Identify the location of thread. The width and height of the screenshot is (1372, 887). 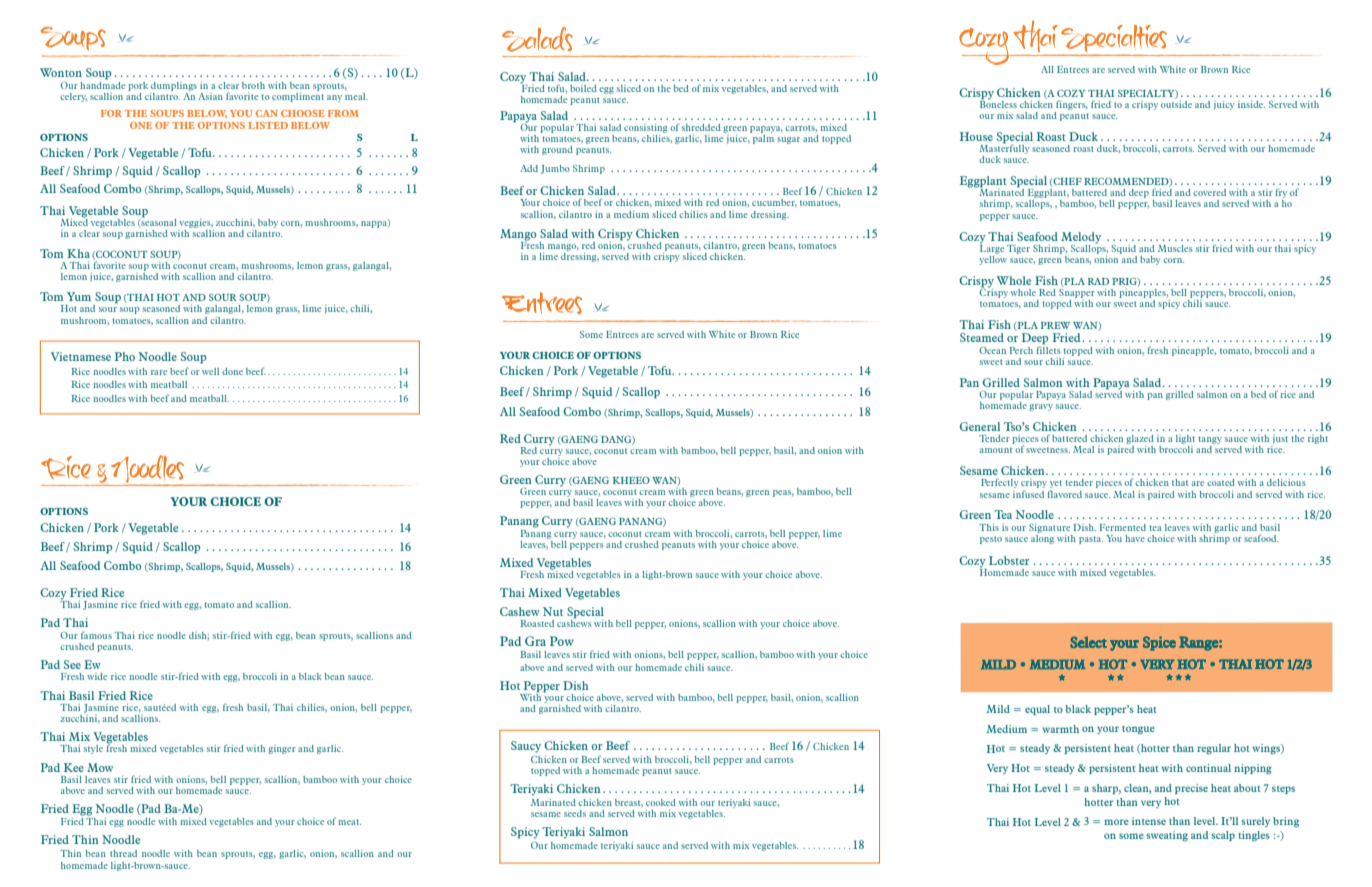
(123, 853).
